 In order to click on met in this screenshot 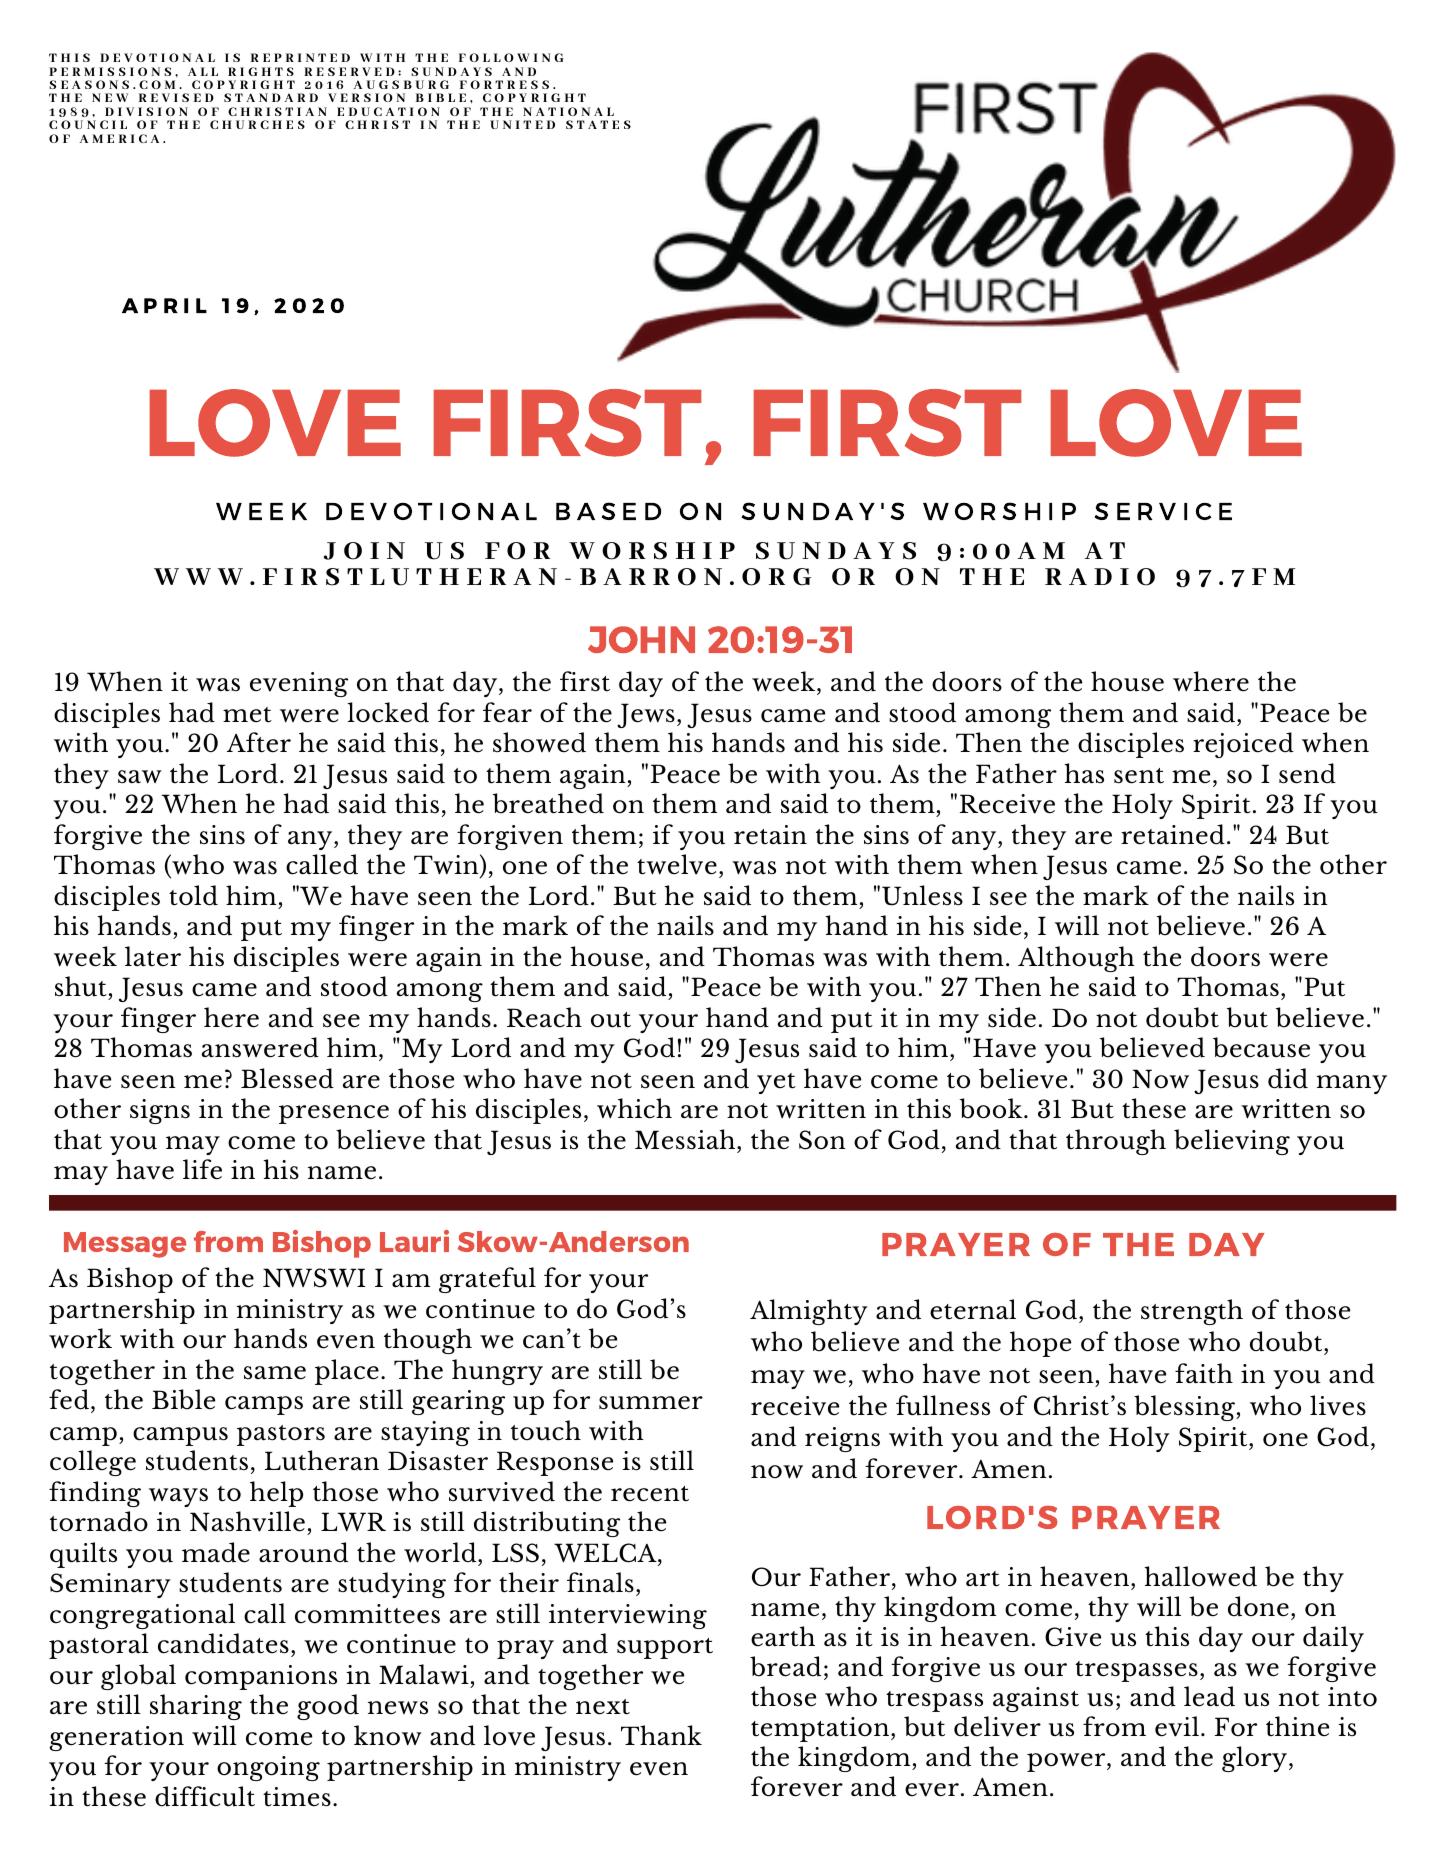, I will do `click(247, 715)`.
